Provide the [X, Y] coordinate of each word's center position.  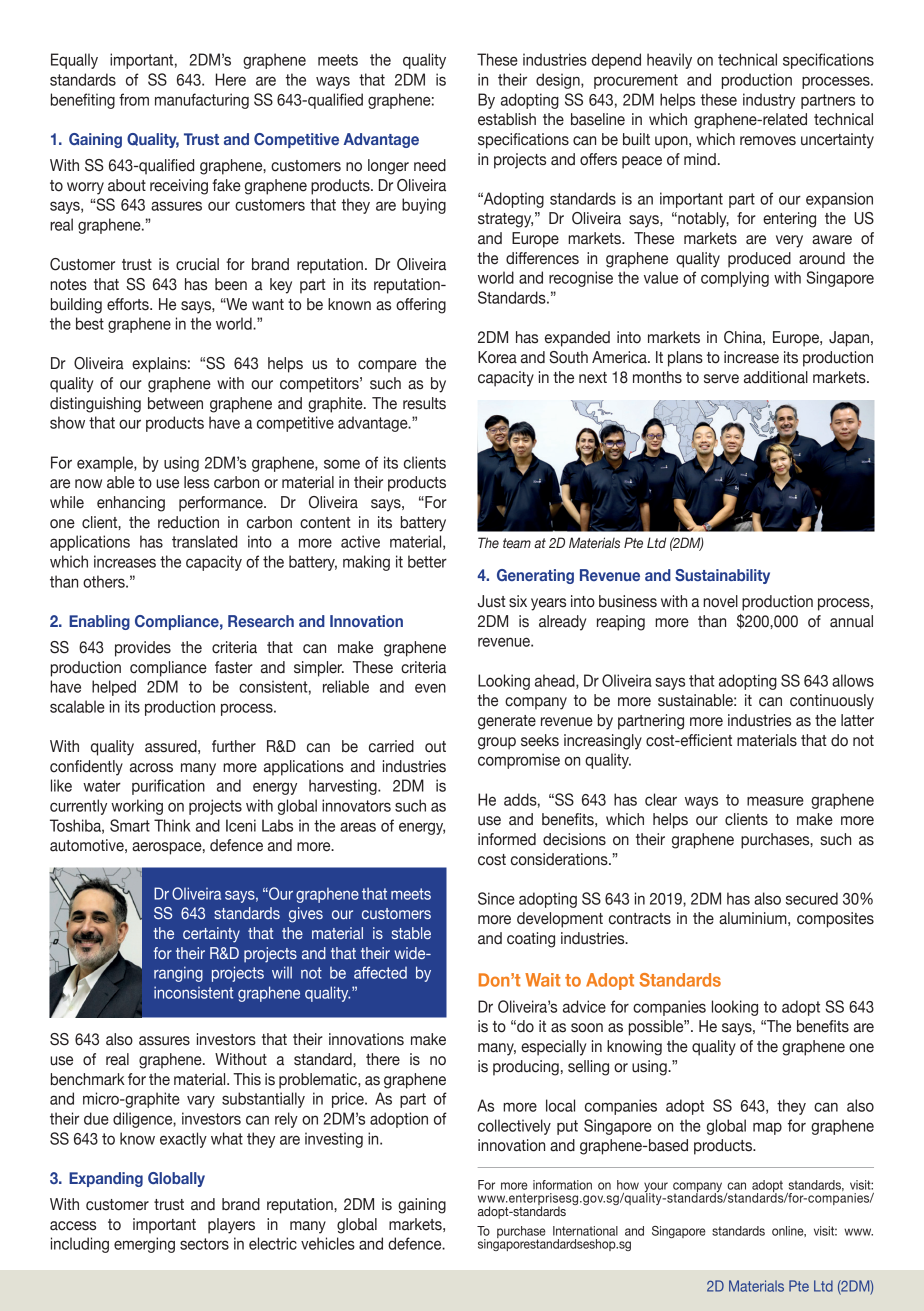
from [134, 99]
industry [769, 101]
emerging [144, 1245]
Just [492, 601]
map [767, 1128]
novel [720, 601]
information [562, 1185]
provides [143, 649]
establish [507, 119]
